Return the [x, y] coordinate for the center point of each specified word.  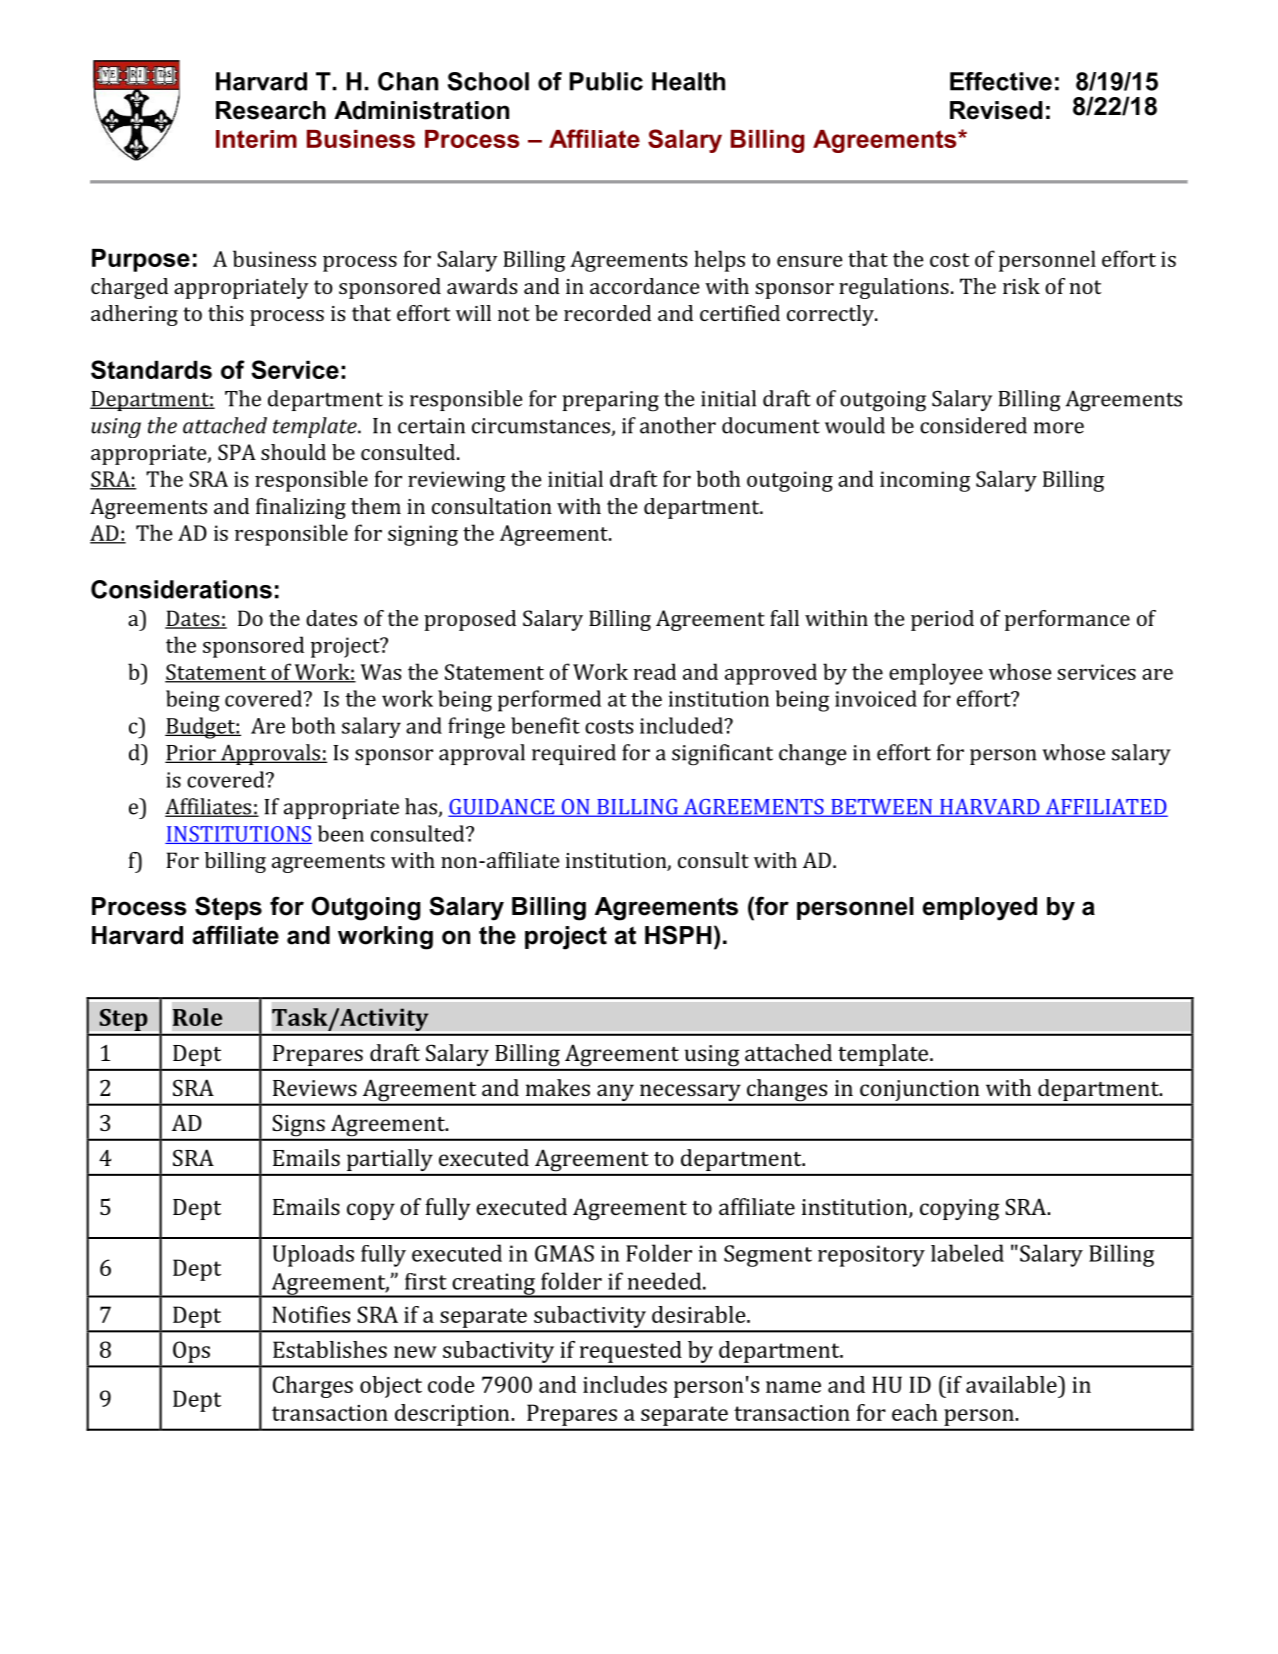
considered [973, 425]
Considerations [181, 589]
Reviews [315, 1088]
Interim [256, 139]
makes [558, 1087]
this [225, 313]
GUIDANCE [502, 808]
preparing [610, 401]
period [942, 620]
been [341, 833]
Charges [313, 1387]
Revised [996, 110]
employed [980, 909]
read [654, 671]
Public [606, 81]
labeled [967, 1253]
